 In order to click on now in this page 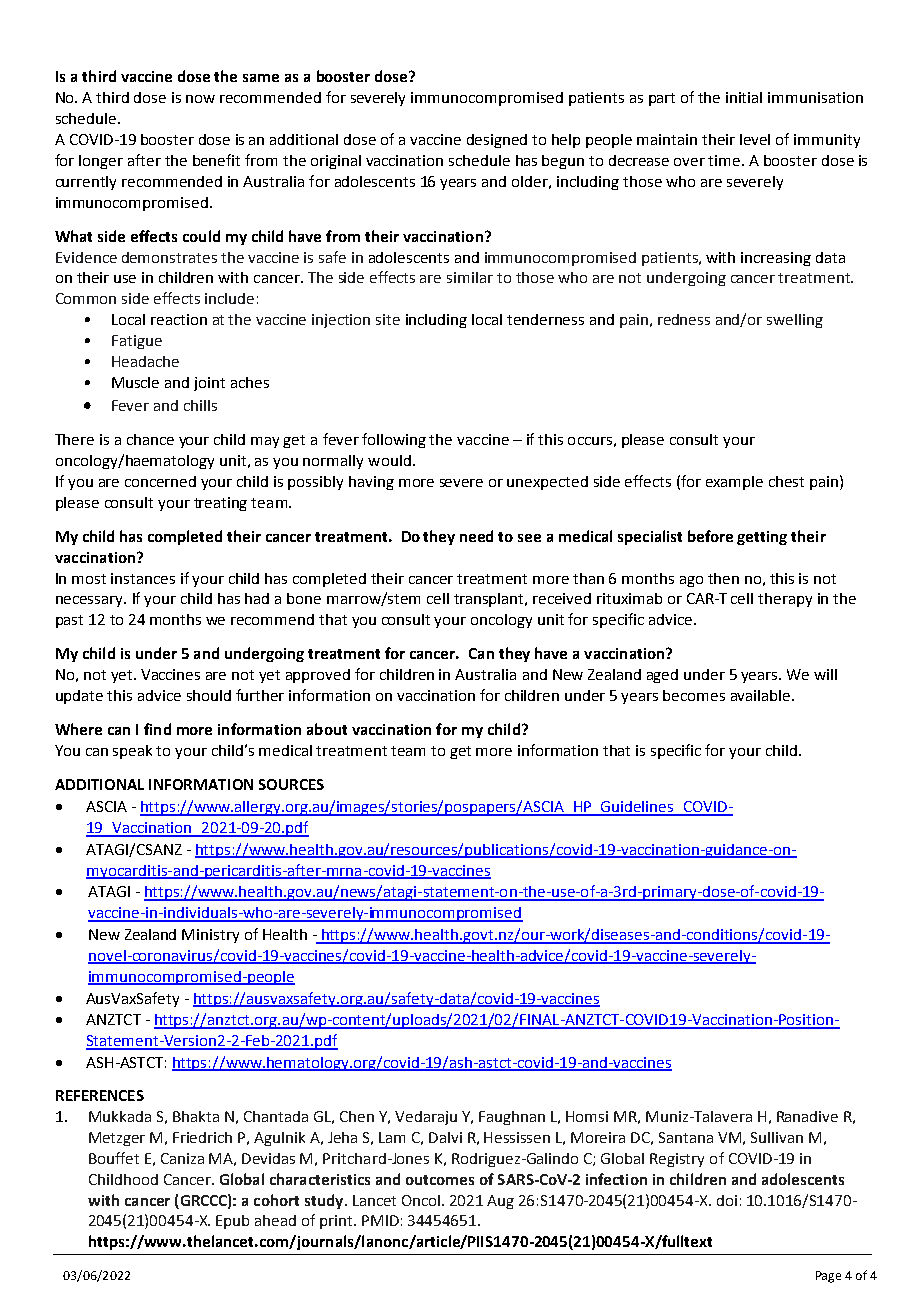, I will do `click(200, 99)`.
